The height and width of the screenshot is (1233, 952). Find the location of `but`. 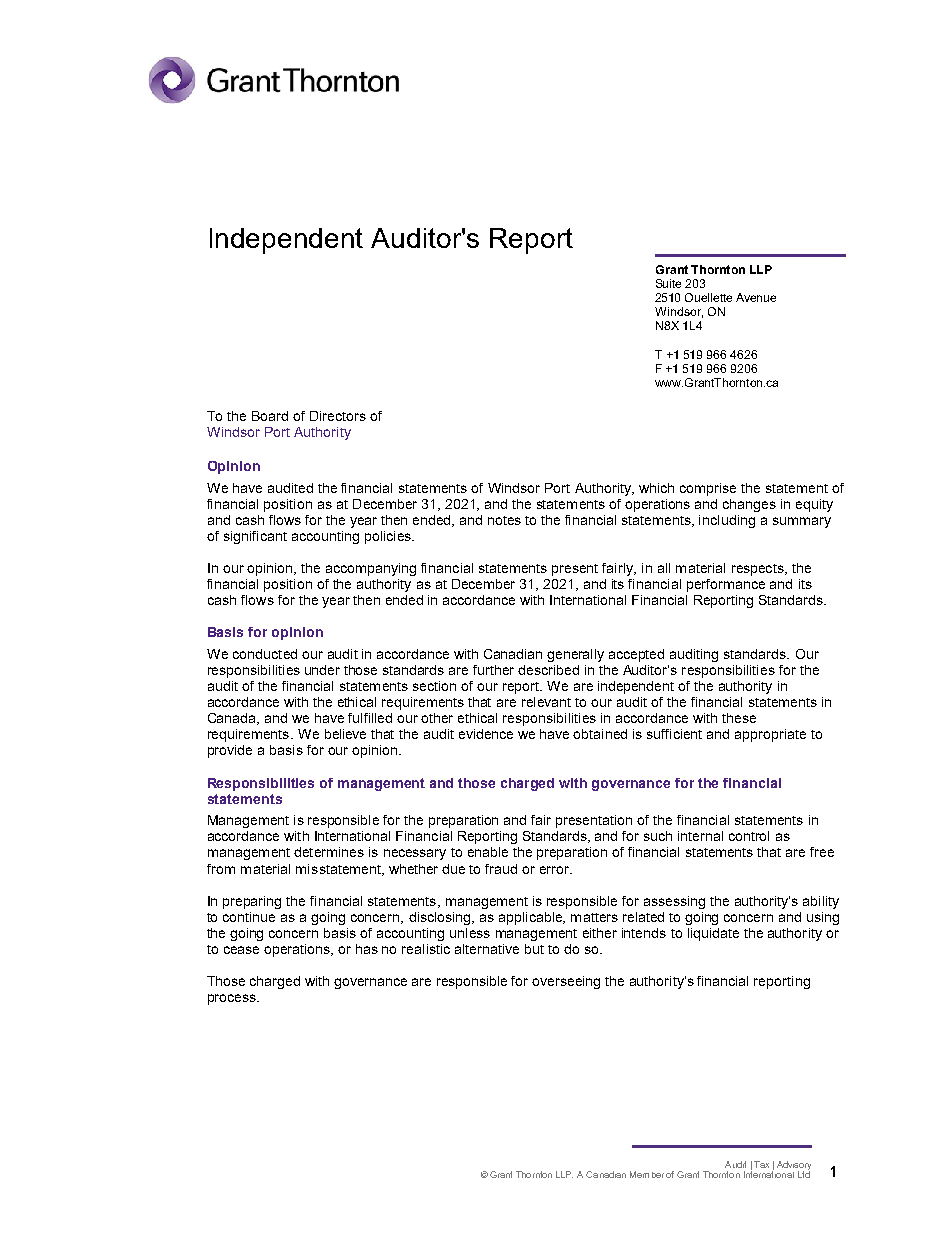

but is located at coordinates (534, 949).
